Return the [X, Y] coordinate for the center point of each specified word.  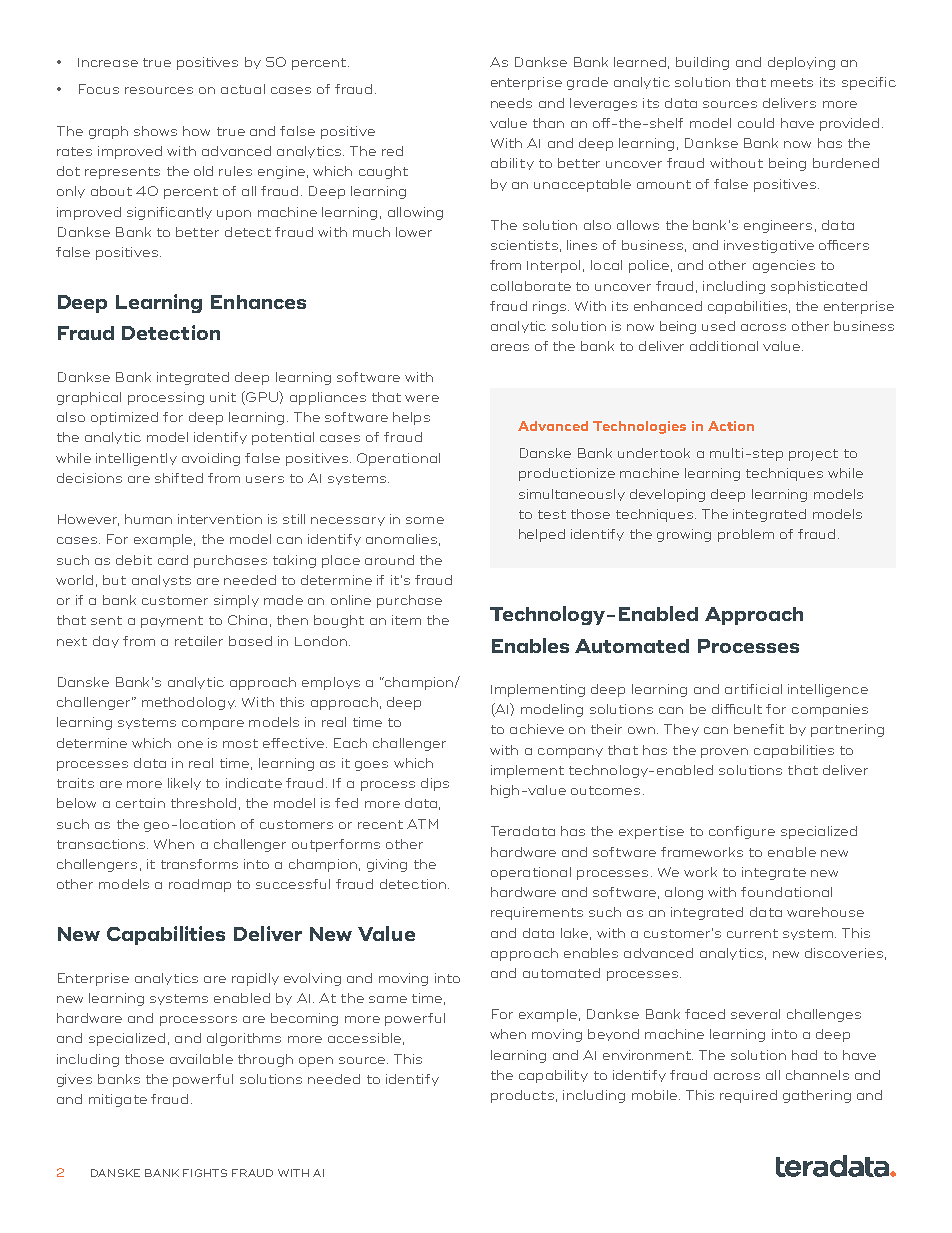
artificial [753, 689]
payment [172, 622]
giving [387, 865]
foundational [786, 892]
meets [792, 82]
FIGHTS [205, 1173]
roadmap [200, 885]
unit [223, 397]
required [748, 1096]
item [406, 620]
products [522, 1096]
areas [510, 347]
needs [511, 103]
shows [155, 131]
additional [724, 346]
